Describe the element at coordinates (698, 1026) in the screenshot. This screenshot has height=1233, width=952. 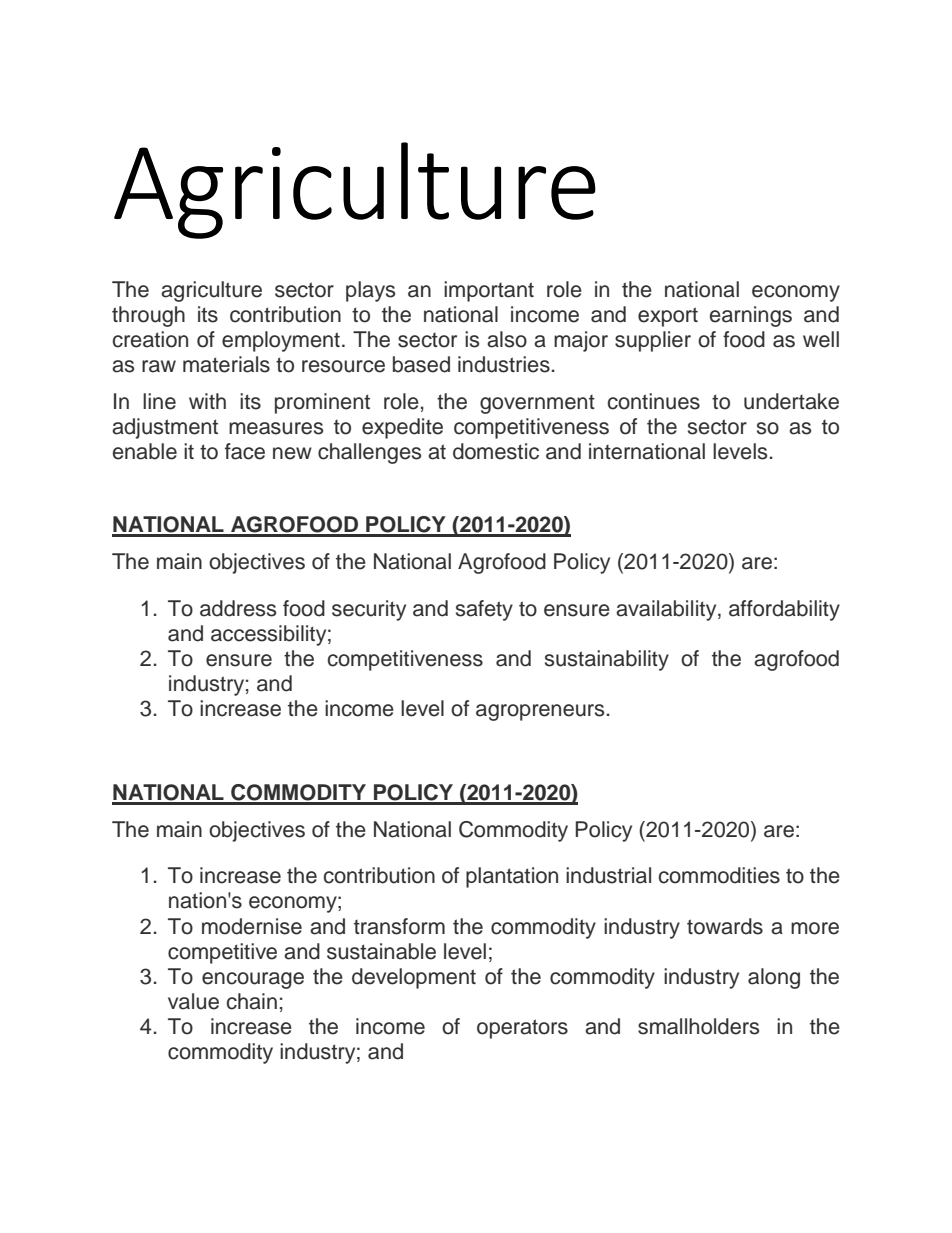
I see `smallholders` at that location.
